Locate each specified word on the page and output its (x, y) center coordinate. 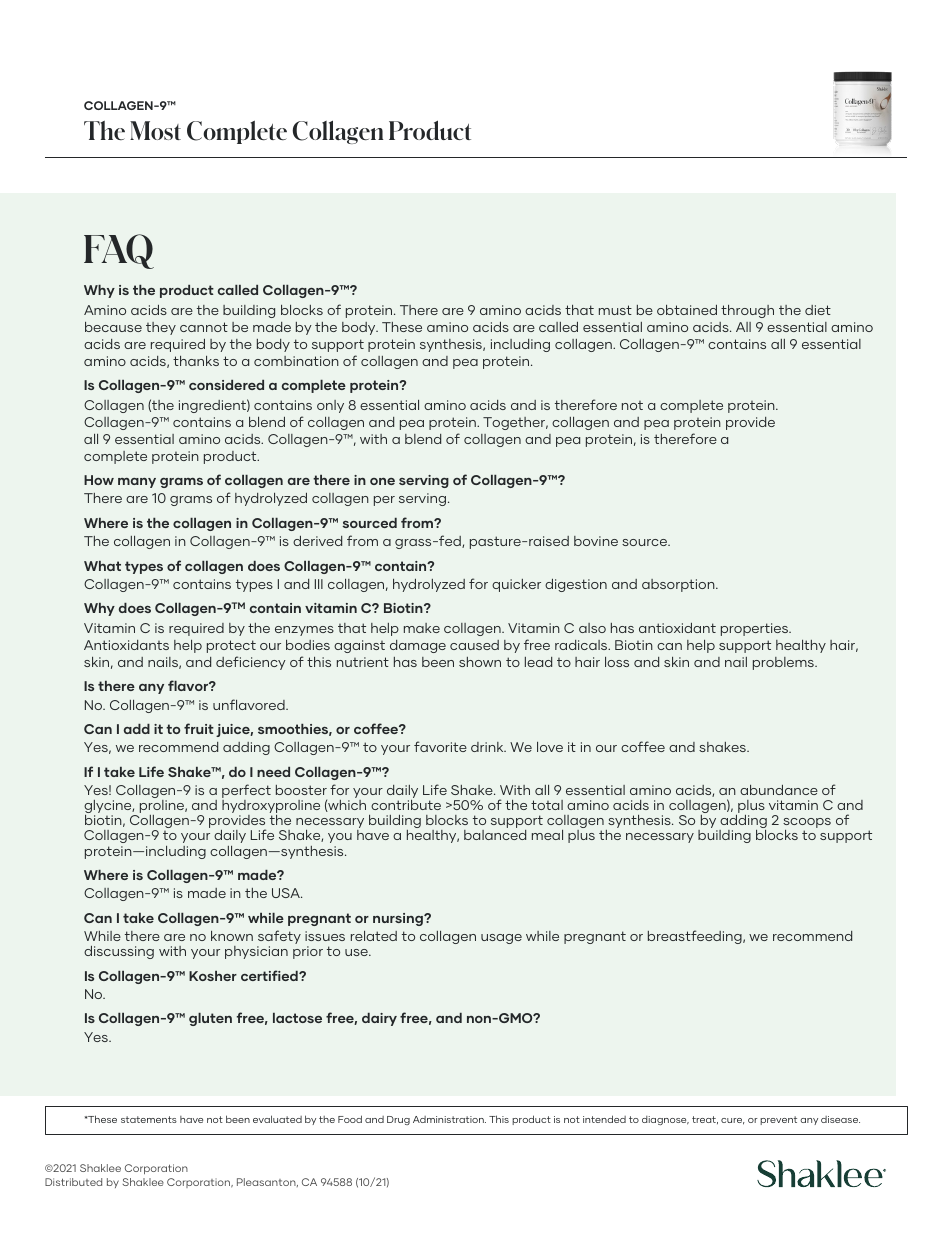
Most (155, 130)
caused (474, 645)
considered (226, 385)
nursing (399, 919)
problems (784, 663)
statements (149, 1119)
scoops (807, 824)
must (615, 310)
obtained (687, 310)
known (232, 936)
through (747, 311)
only (330, 406)
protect (231, 646)
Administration (449, 1119)
